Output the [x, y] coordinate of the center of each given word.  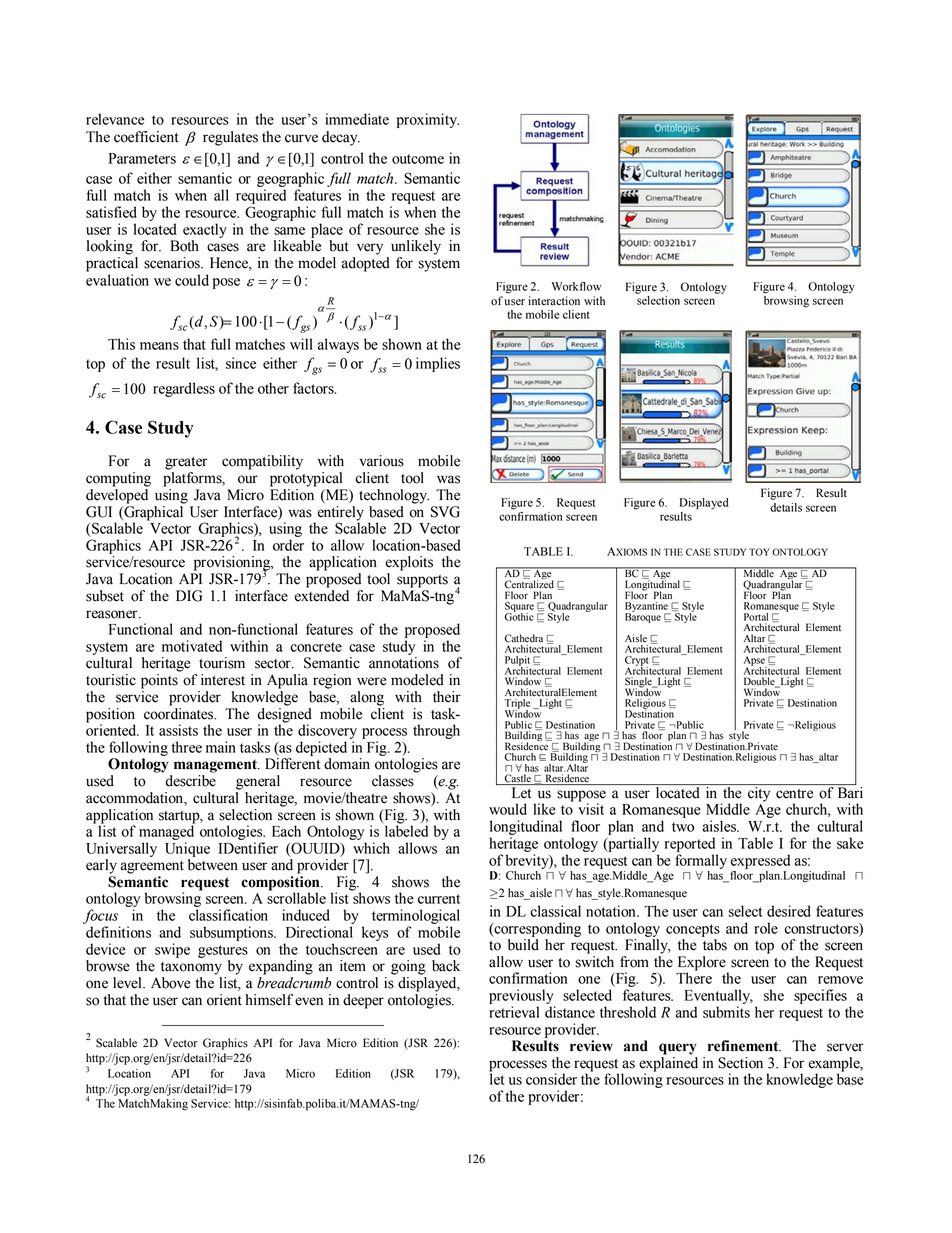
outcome [418, 159]
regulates [230, 138]
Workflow [577, 286]
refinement [744, 1046]
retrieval [514, 1012]
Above [171, 983]
